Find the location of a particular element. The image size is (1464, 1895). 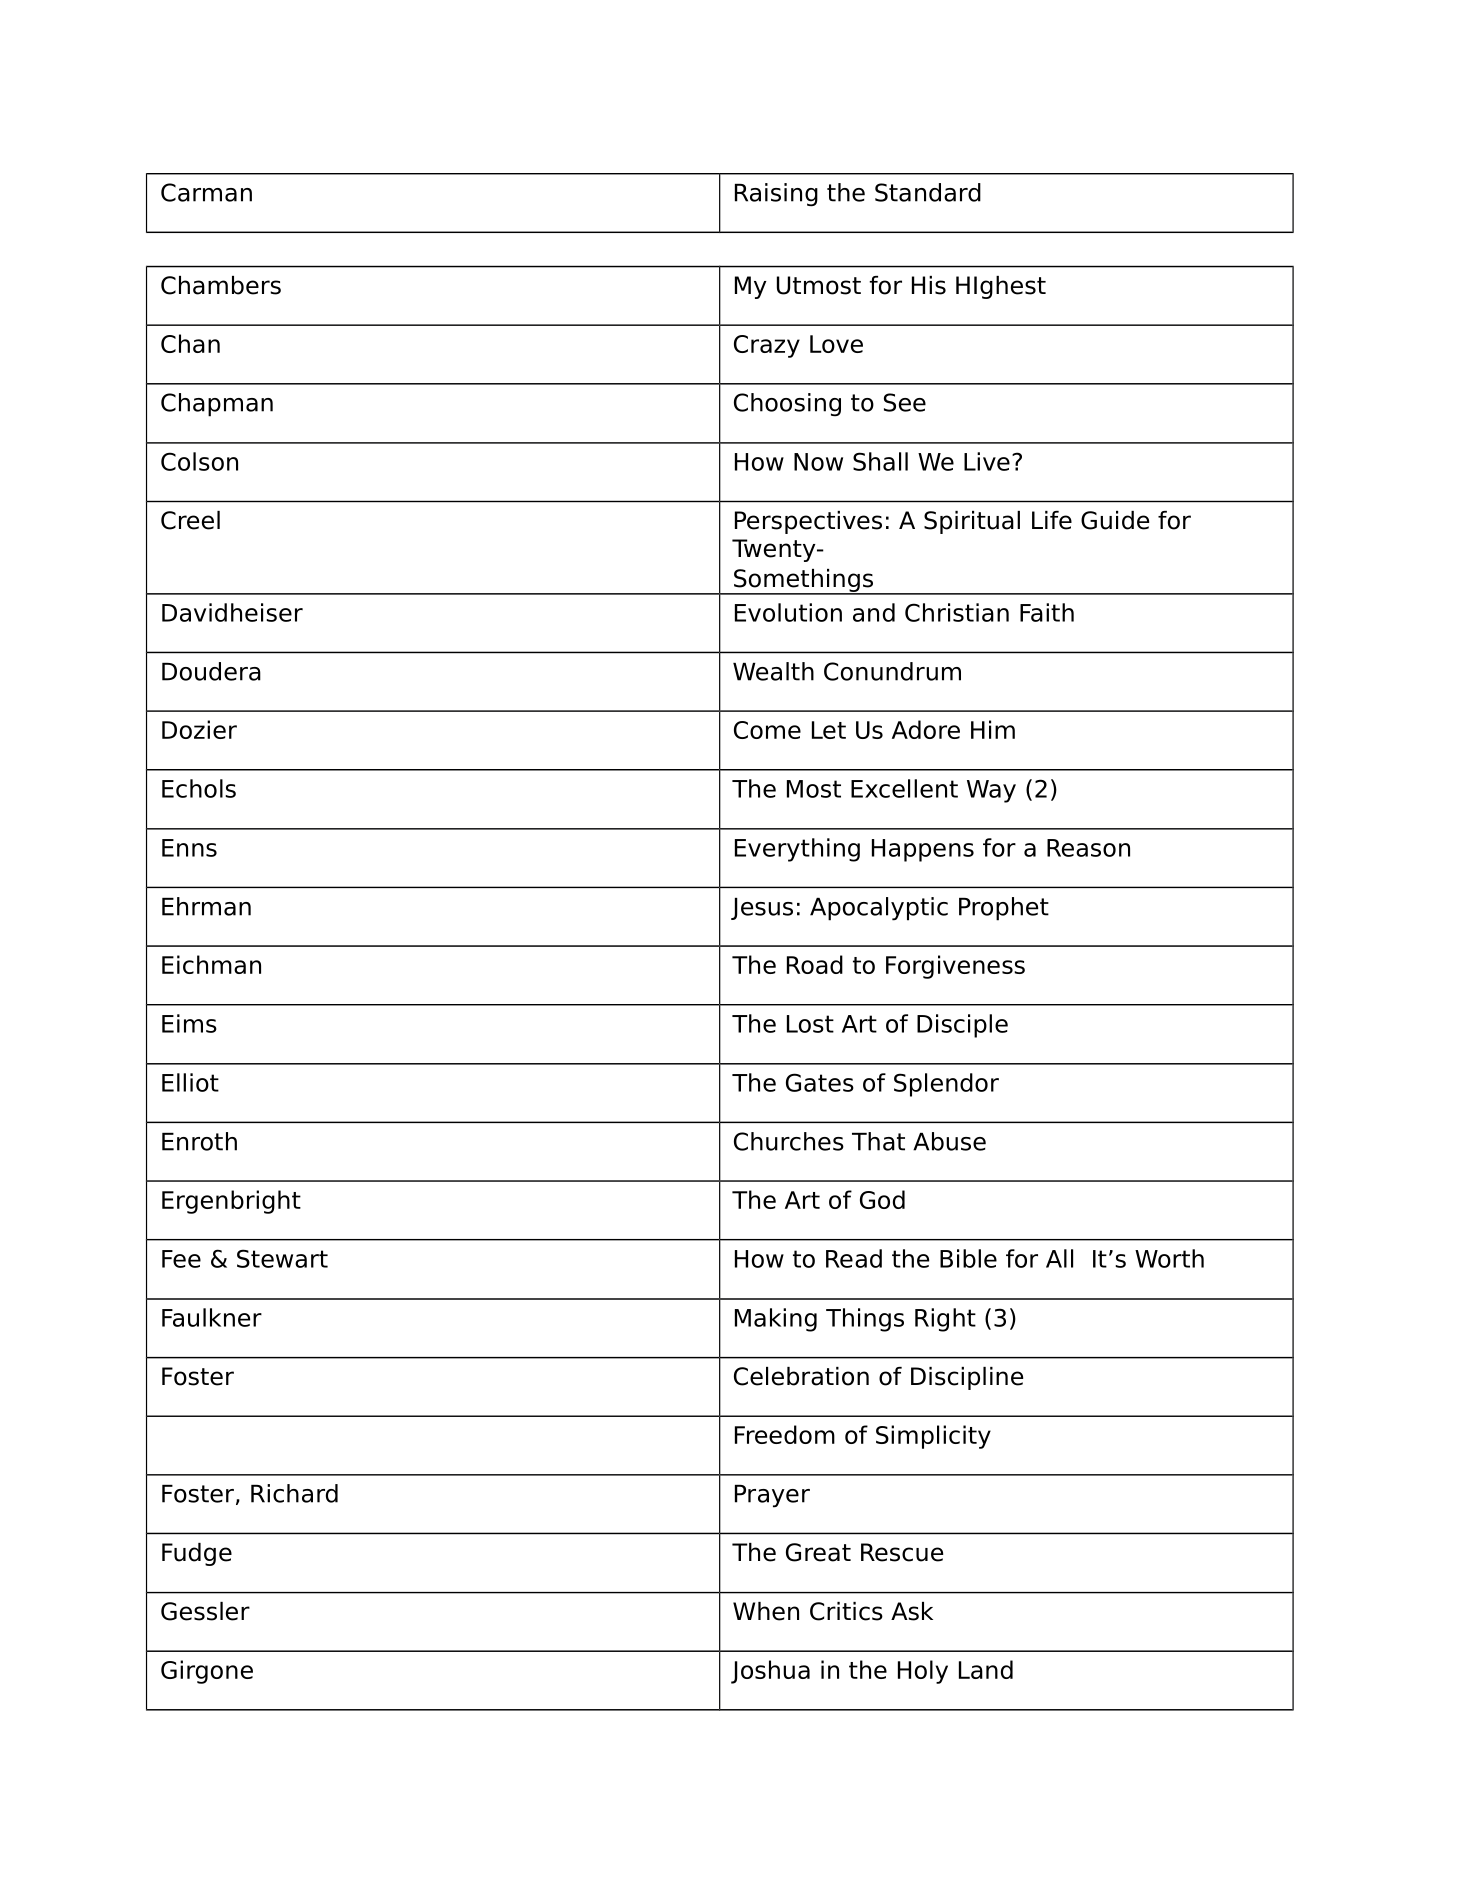

Abuse is located at coordinates (949, 1141).
